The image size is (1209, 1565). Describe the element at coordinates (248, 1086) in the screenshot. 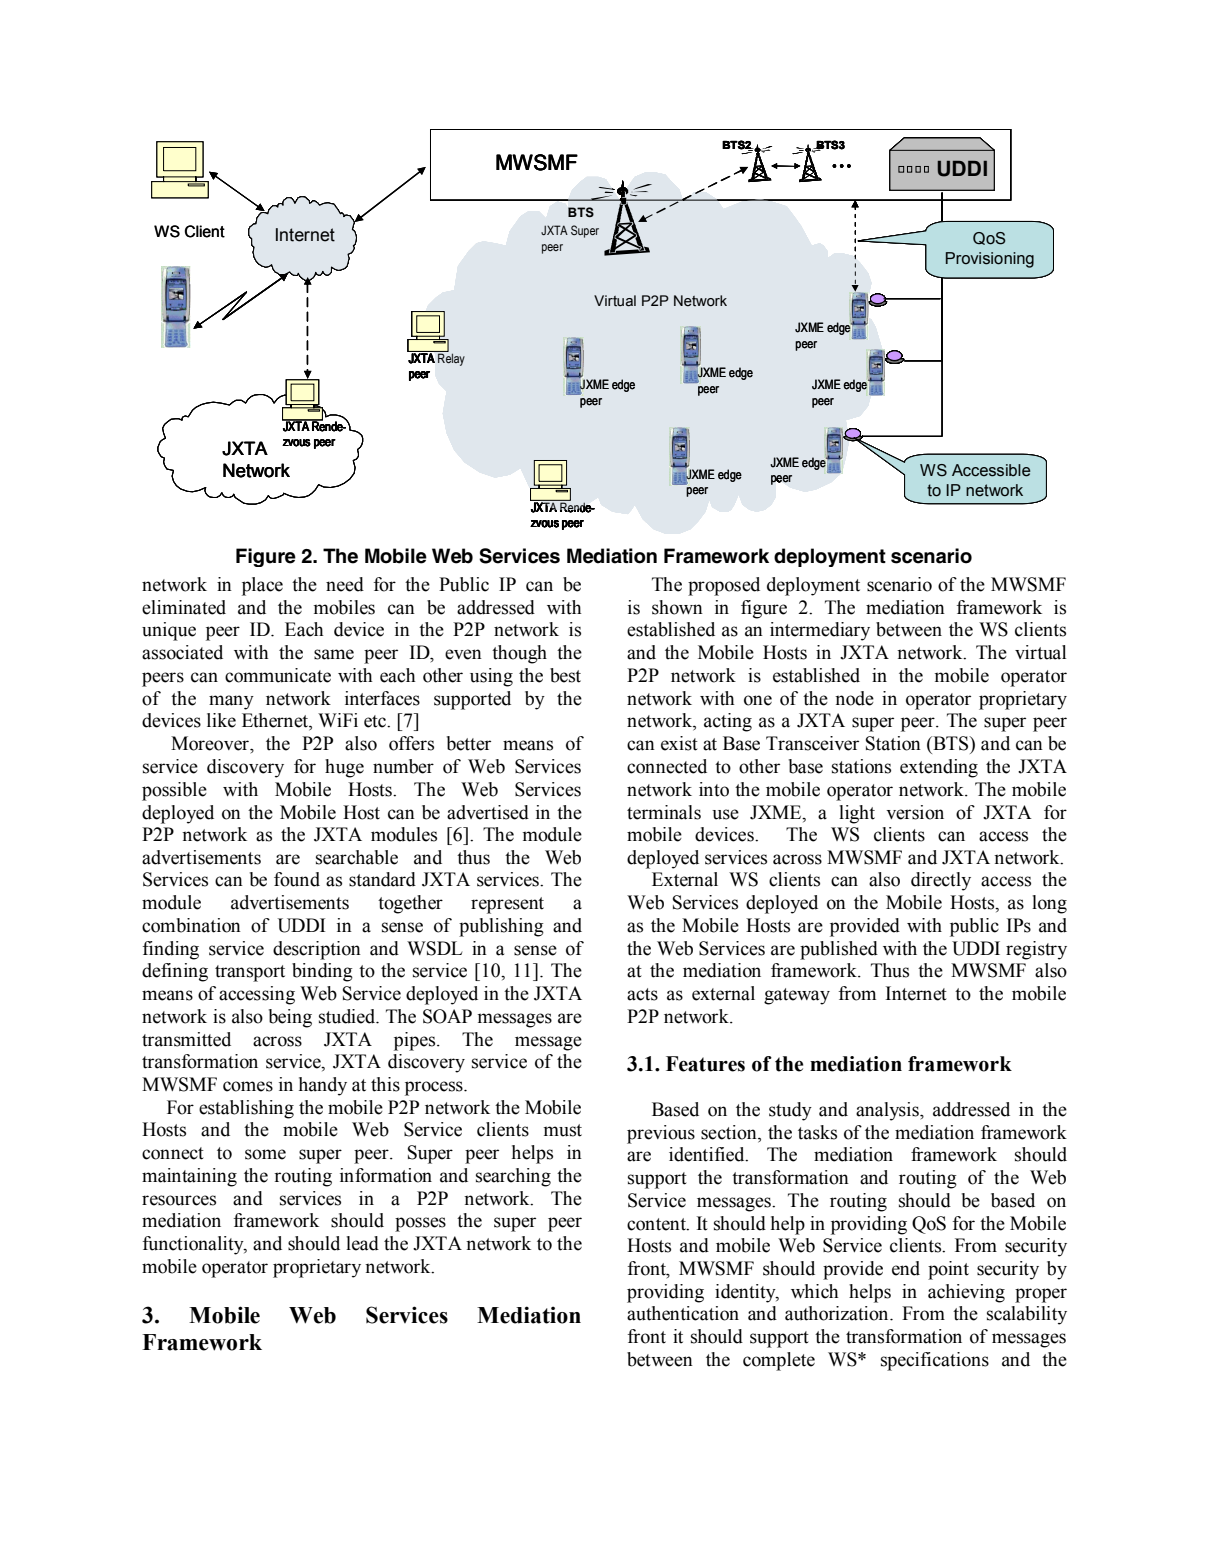

I see `comes` at that location.
